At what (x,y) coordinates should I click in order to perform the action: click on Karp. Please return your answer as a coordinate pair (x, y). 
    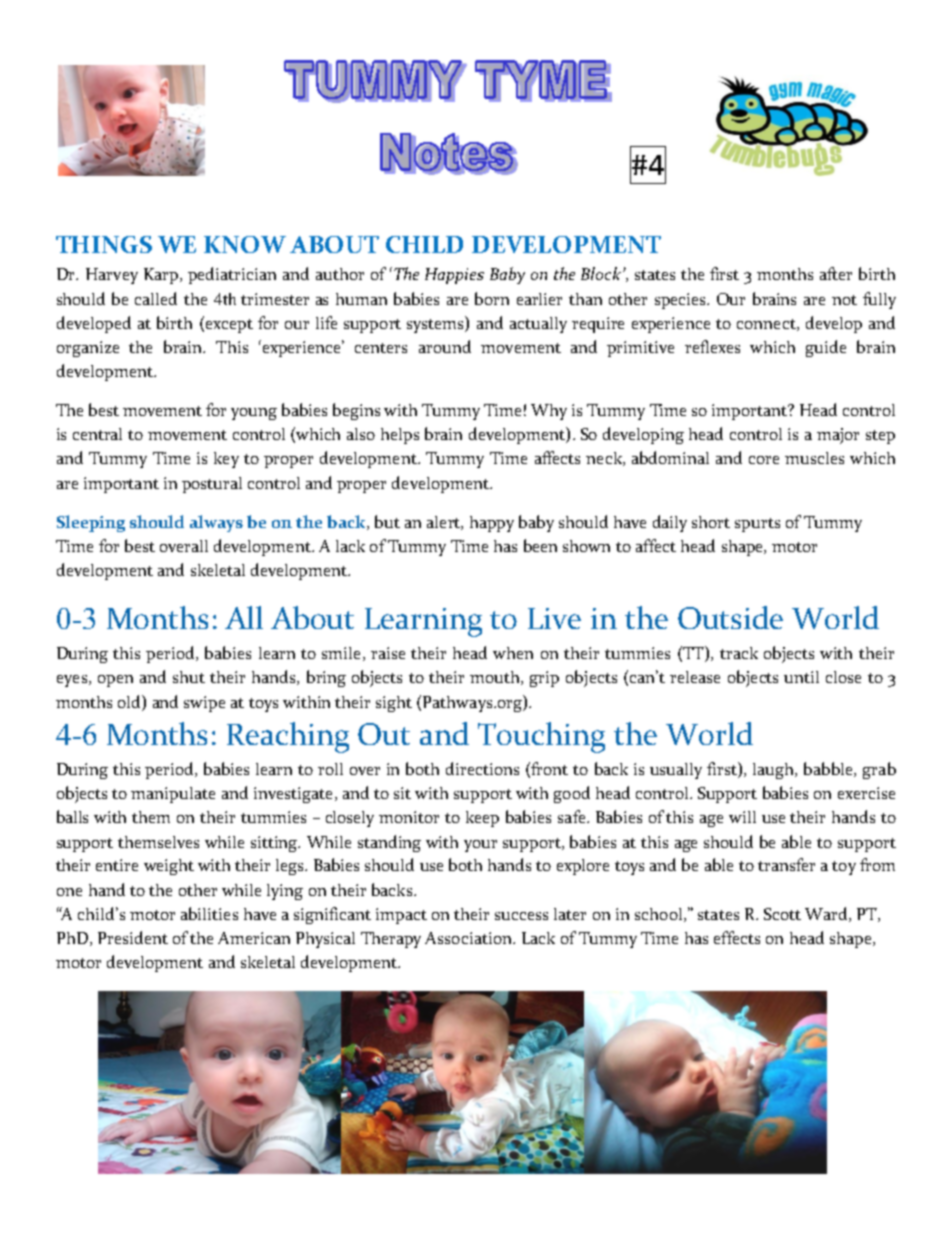
    Looking at the image, I should click on (161, 276).
